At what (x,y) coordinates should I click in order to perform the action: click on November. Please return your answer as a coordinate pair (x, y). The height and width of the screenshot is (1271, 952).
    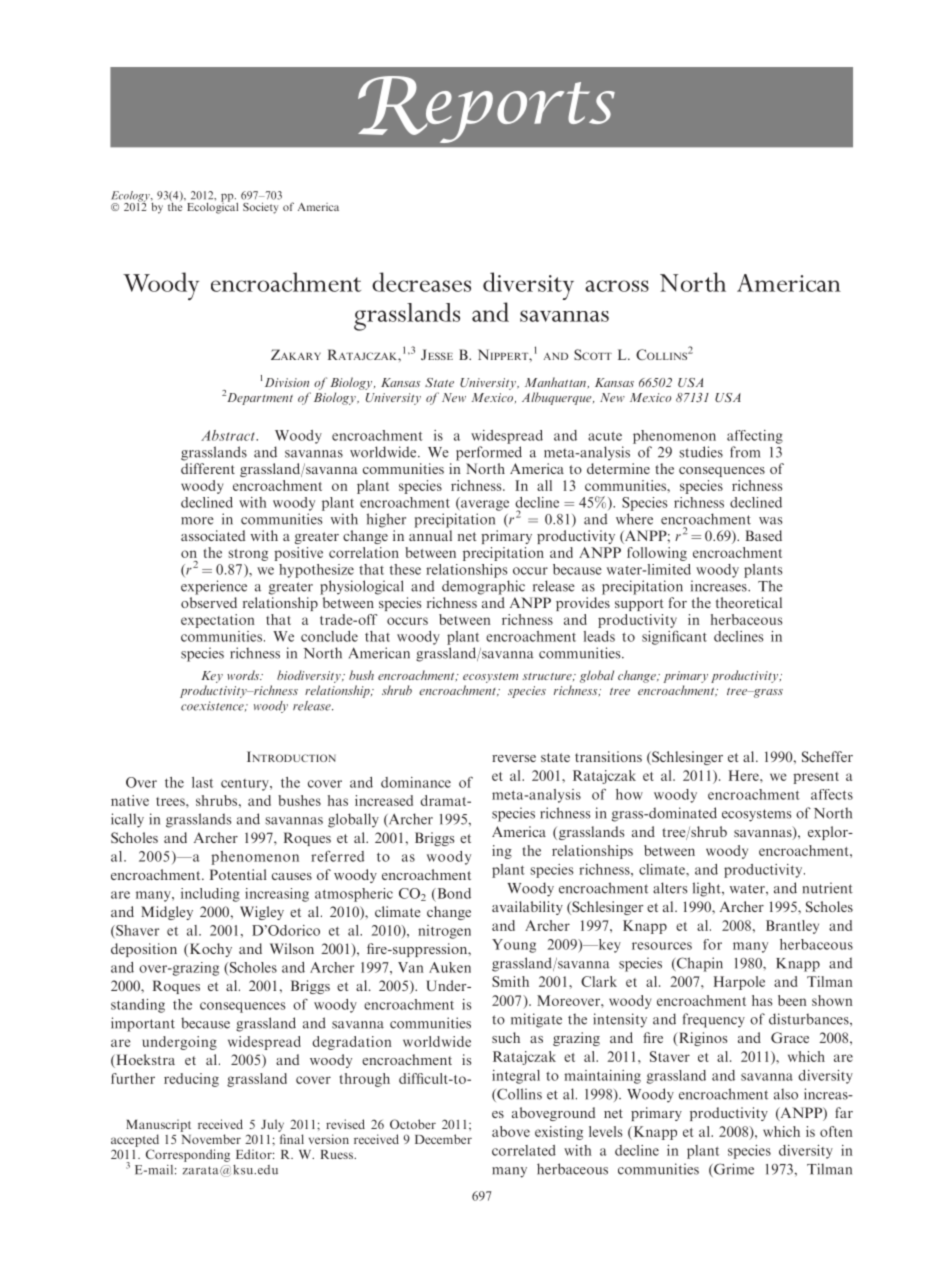
    Looking at the image, I should click on (211, 1139).
